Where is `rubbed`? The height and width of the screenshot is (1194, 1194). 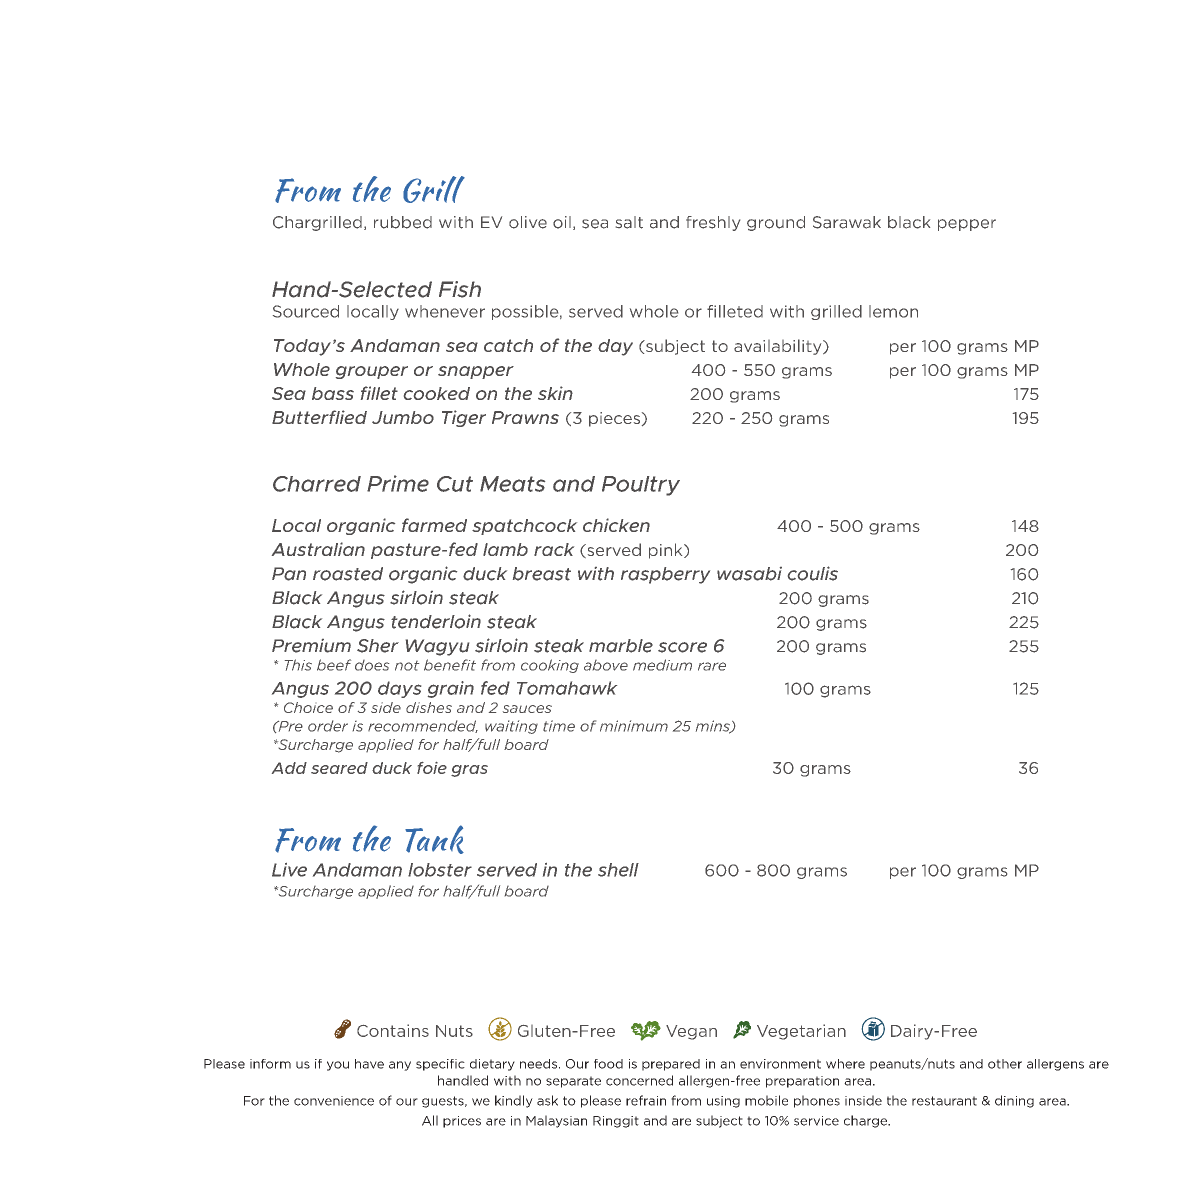 rubbed is located at coordinates (403, 222).
